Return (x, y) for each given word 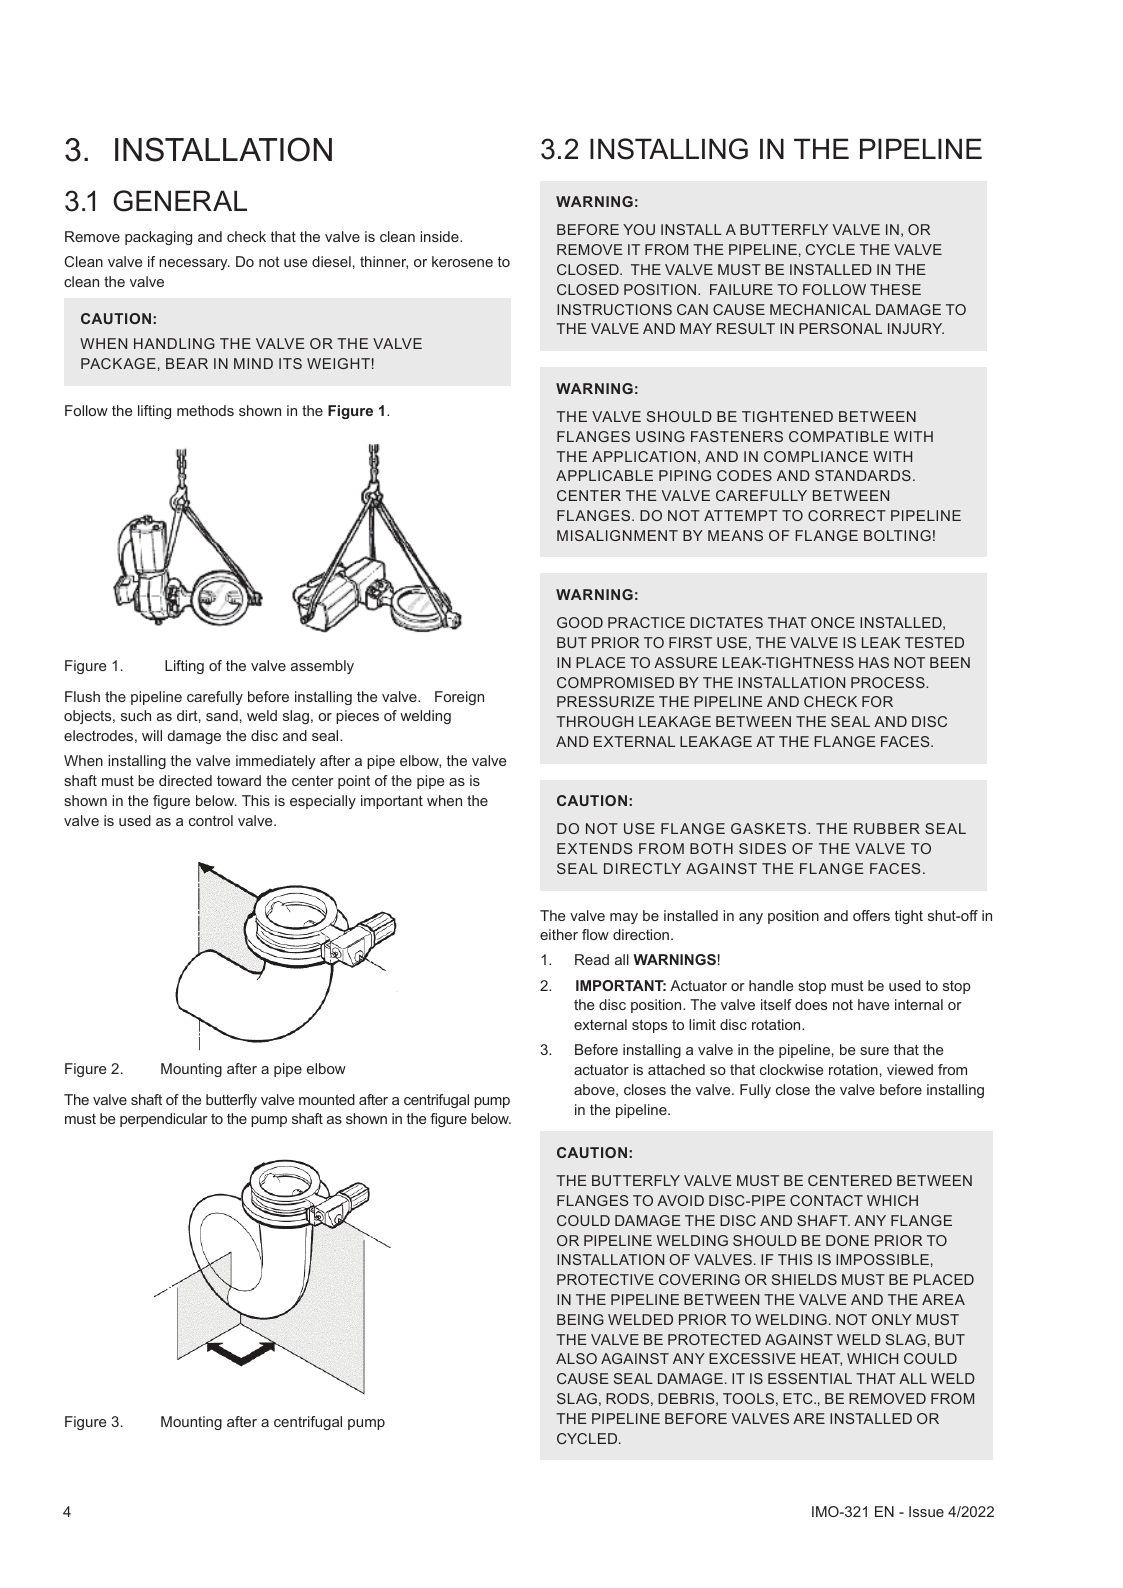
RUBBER (887, 828)
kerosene (462, 261)
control (211, 820)
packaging (158, 238)
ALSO (576, 1358)
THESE (895, 289)
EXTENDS (594, 848)
